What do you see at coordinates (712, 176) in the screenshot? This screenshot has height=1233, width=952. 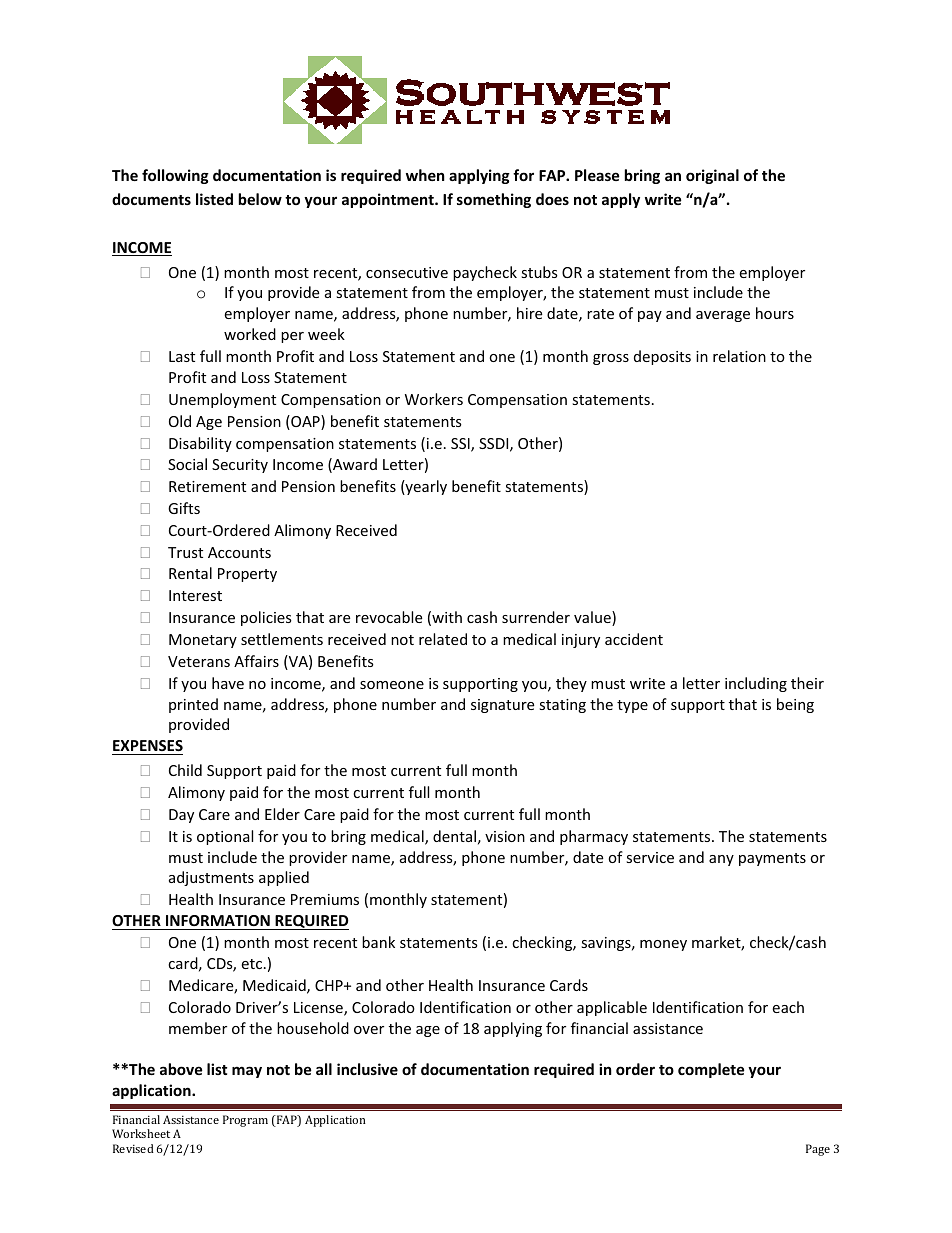 I see `original` at bounding box center [712, 176].
